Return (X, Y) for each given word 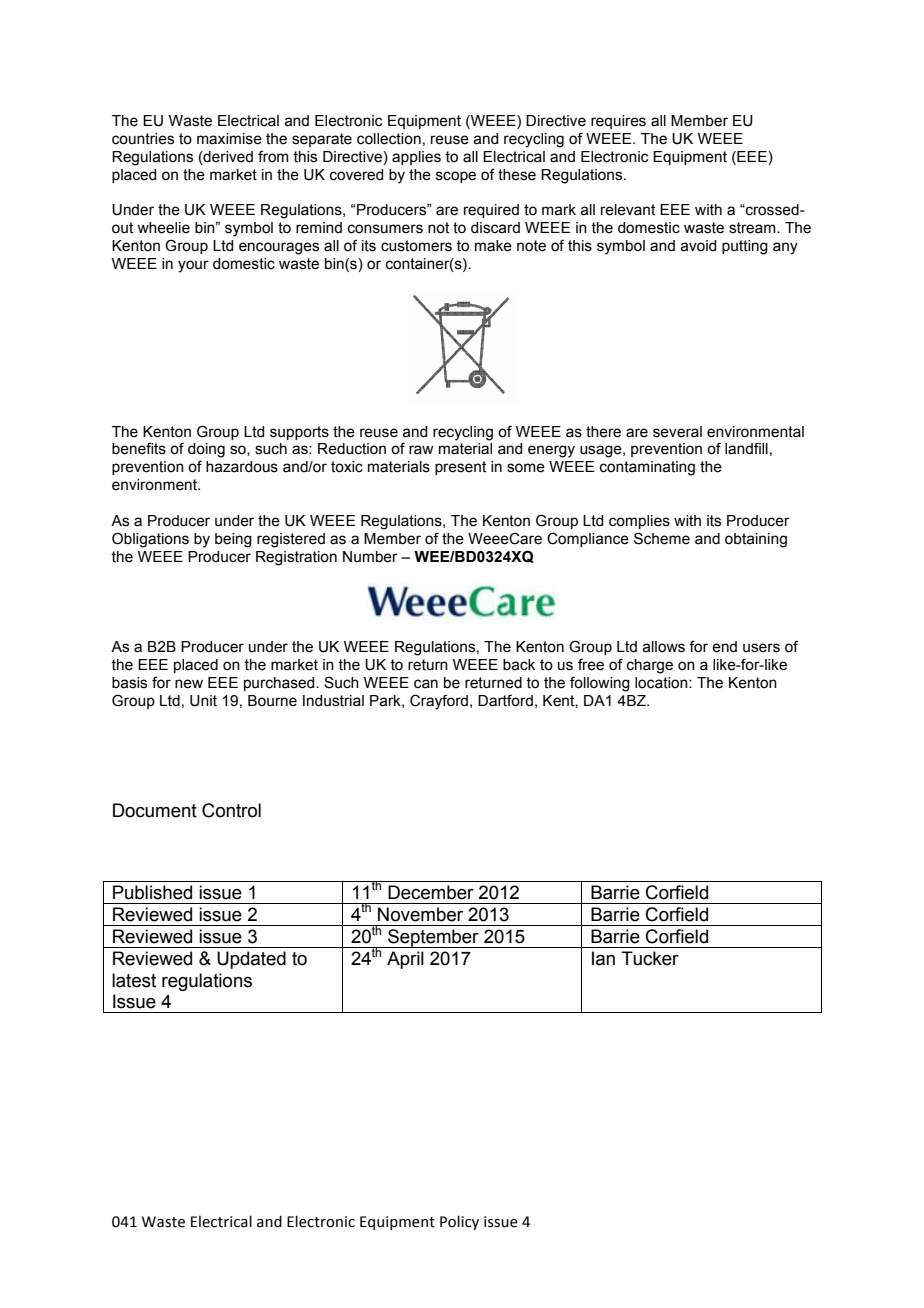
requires (618, 122)
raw (421, 450)
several (677, 432)
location (662, 683)
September (433, 938)
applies (416, 158)
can (426, 684)
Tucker (650, 958)
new (189, 684)
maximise (229, 139)
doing (206, 450)
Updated (251, 960)
